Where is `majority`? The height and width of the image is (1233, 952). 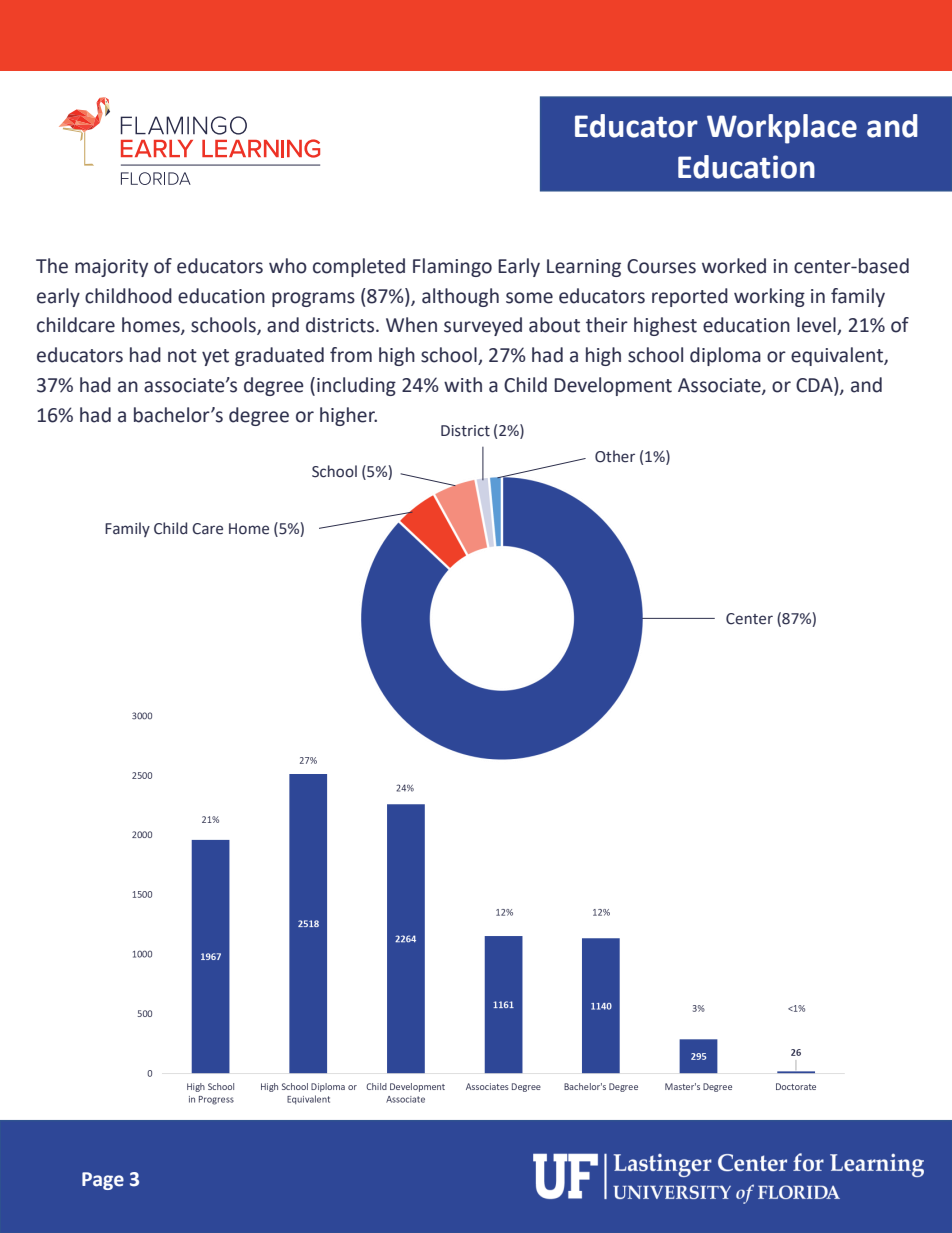 majority is located at coordinates (111, 268).
